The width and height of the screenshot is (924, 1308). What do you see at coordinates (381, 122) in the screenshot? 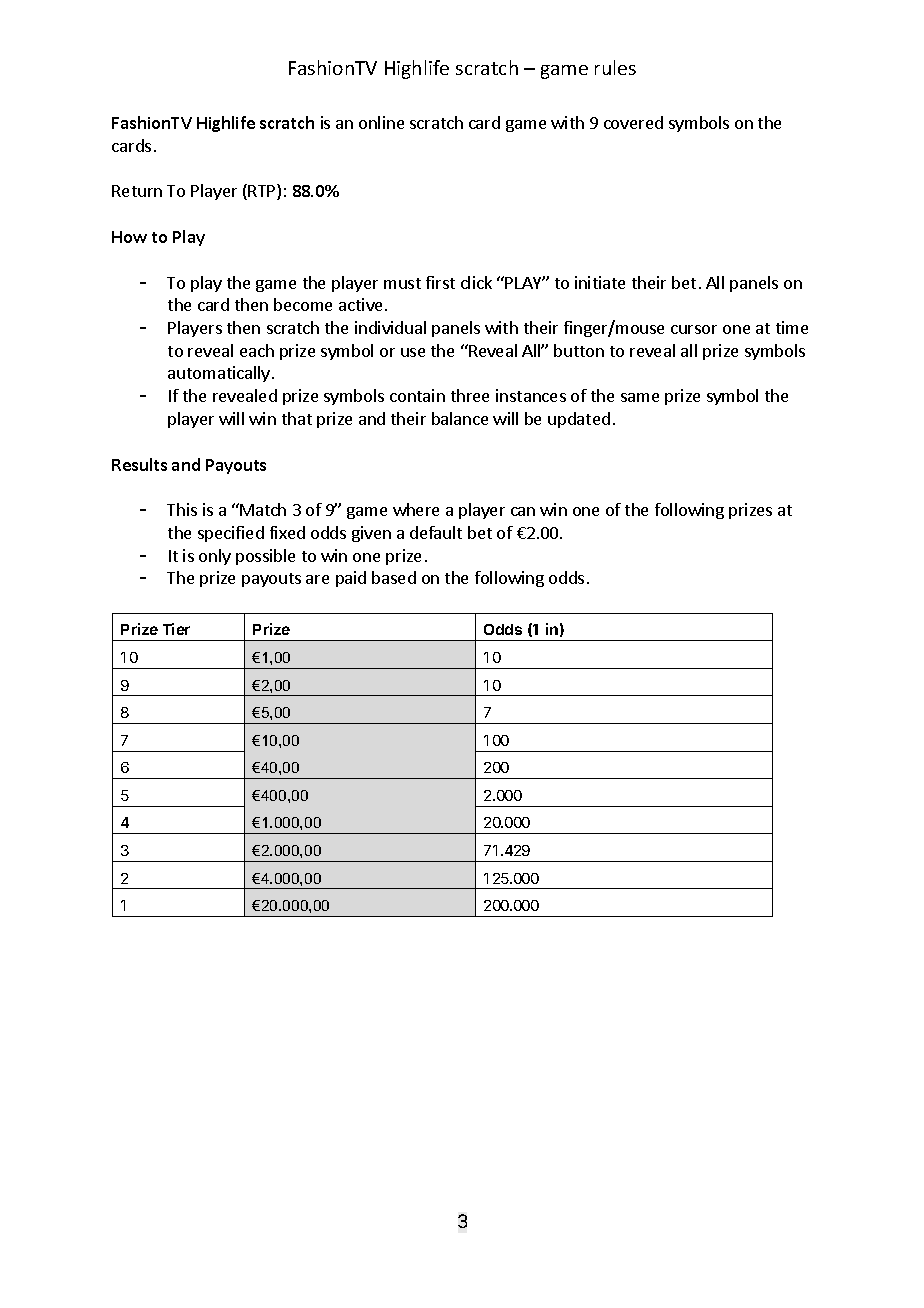
I see `online` at bounding box center [381, 122].
